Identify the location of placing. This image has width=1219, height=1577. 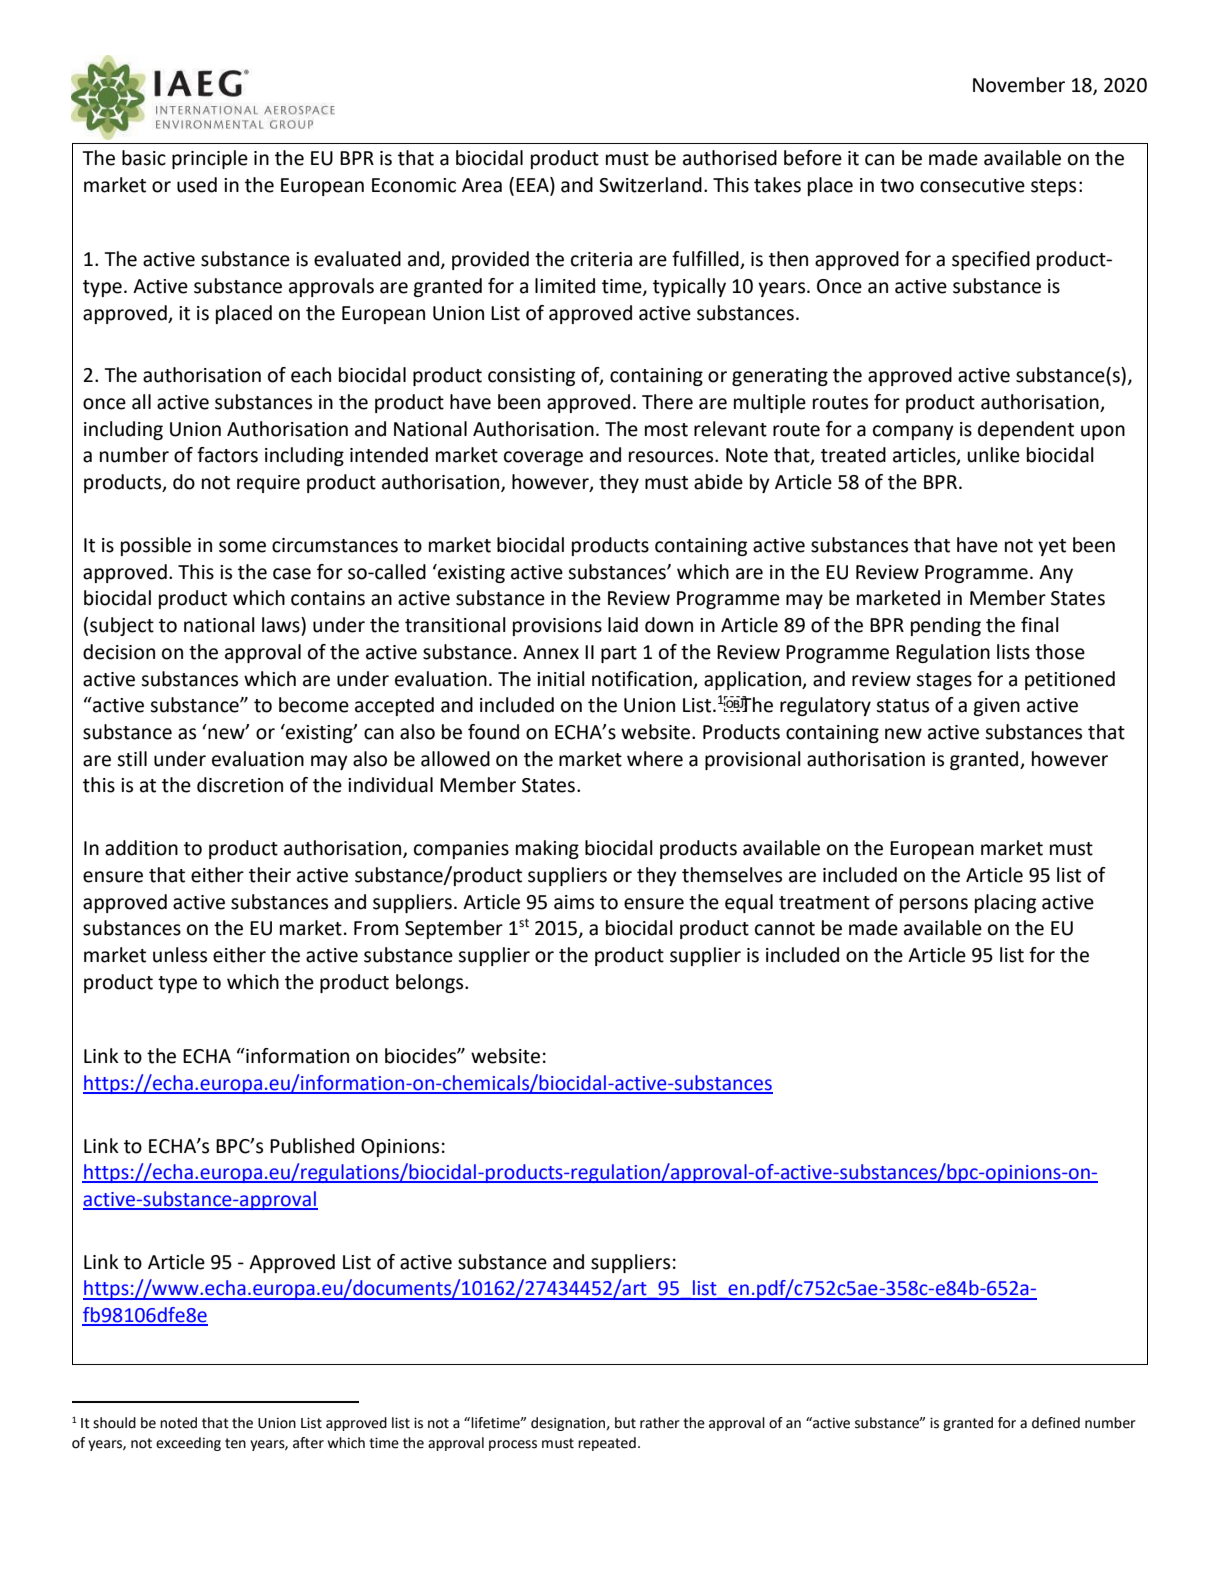
(1005, 903).
